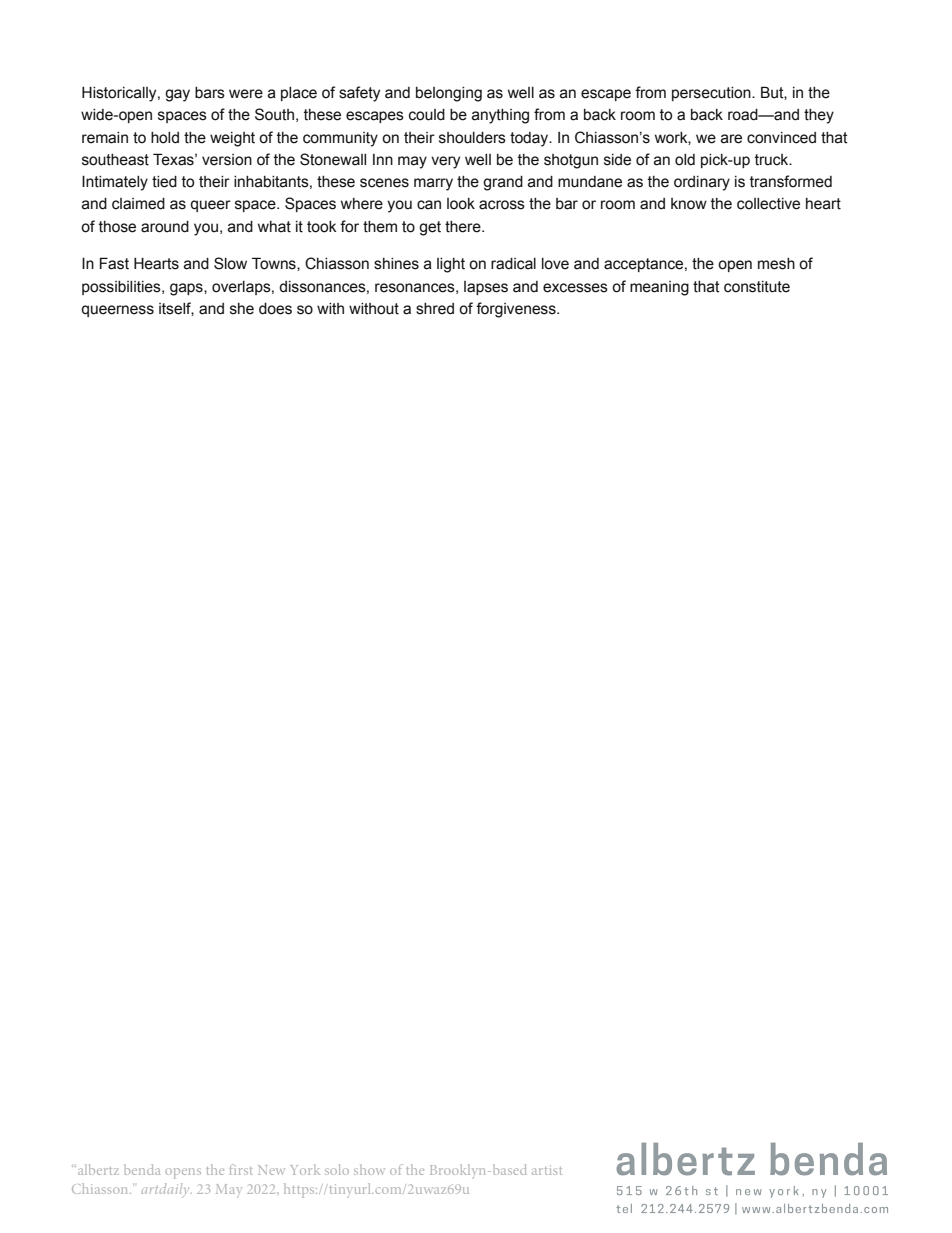  I want to click on meaning, so click(659, 288).
